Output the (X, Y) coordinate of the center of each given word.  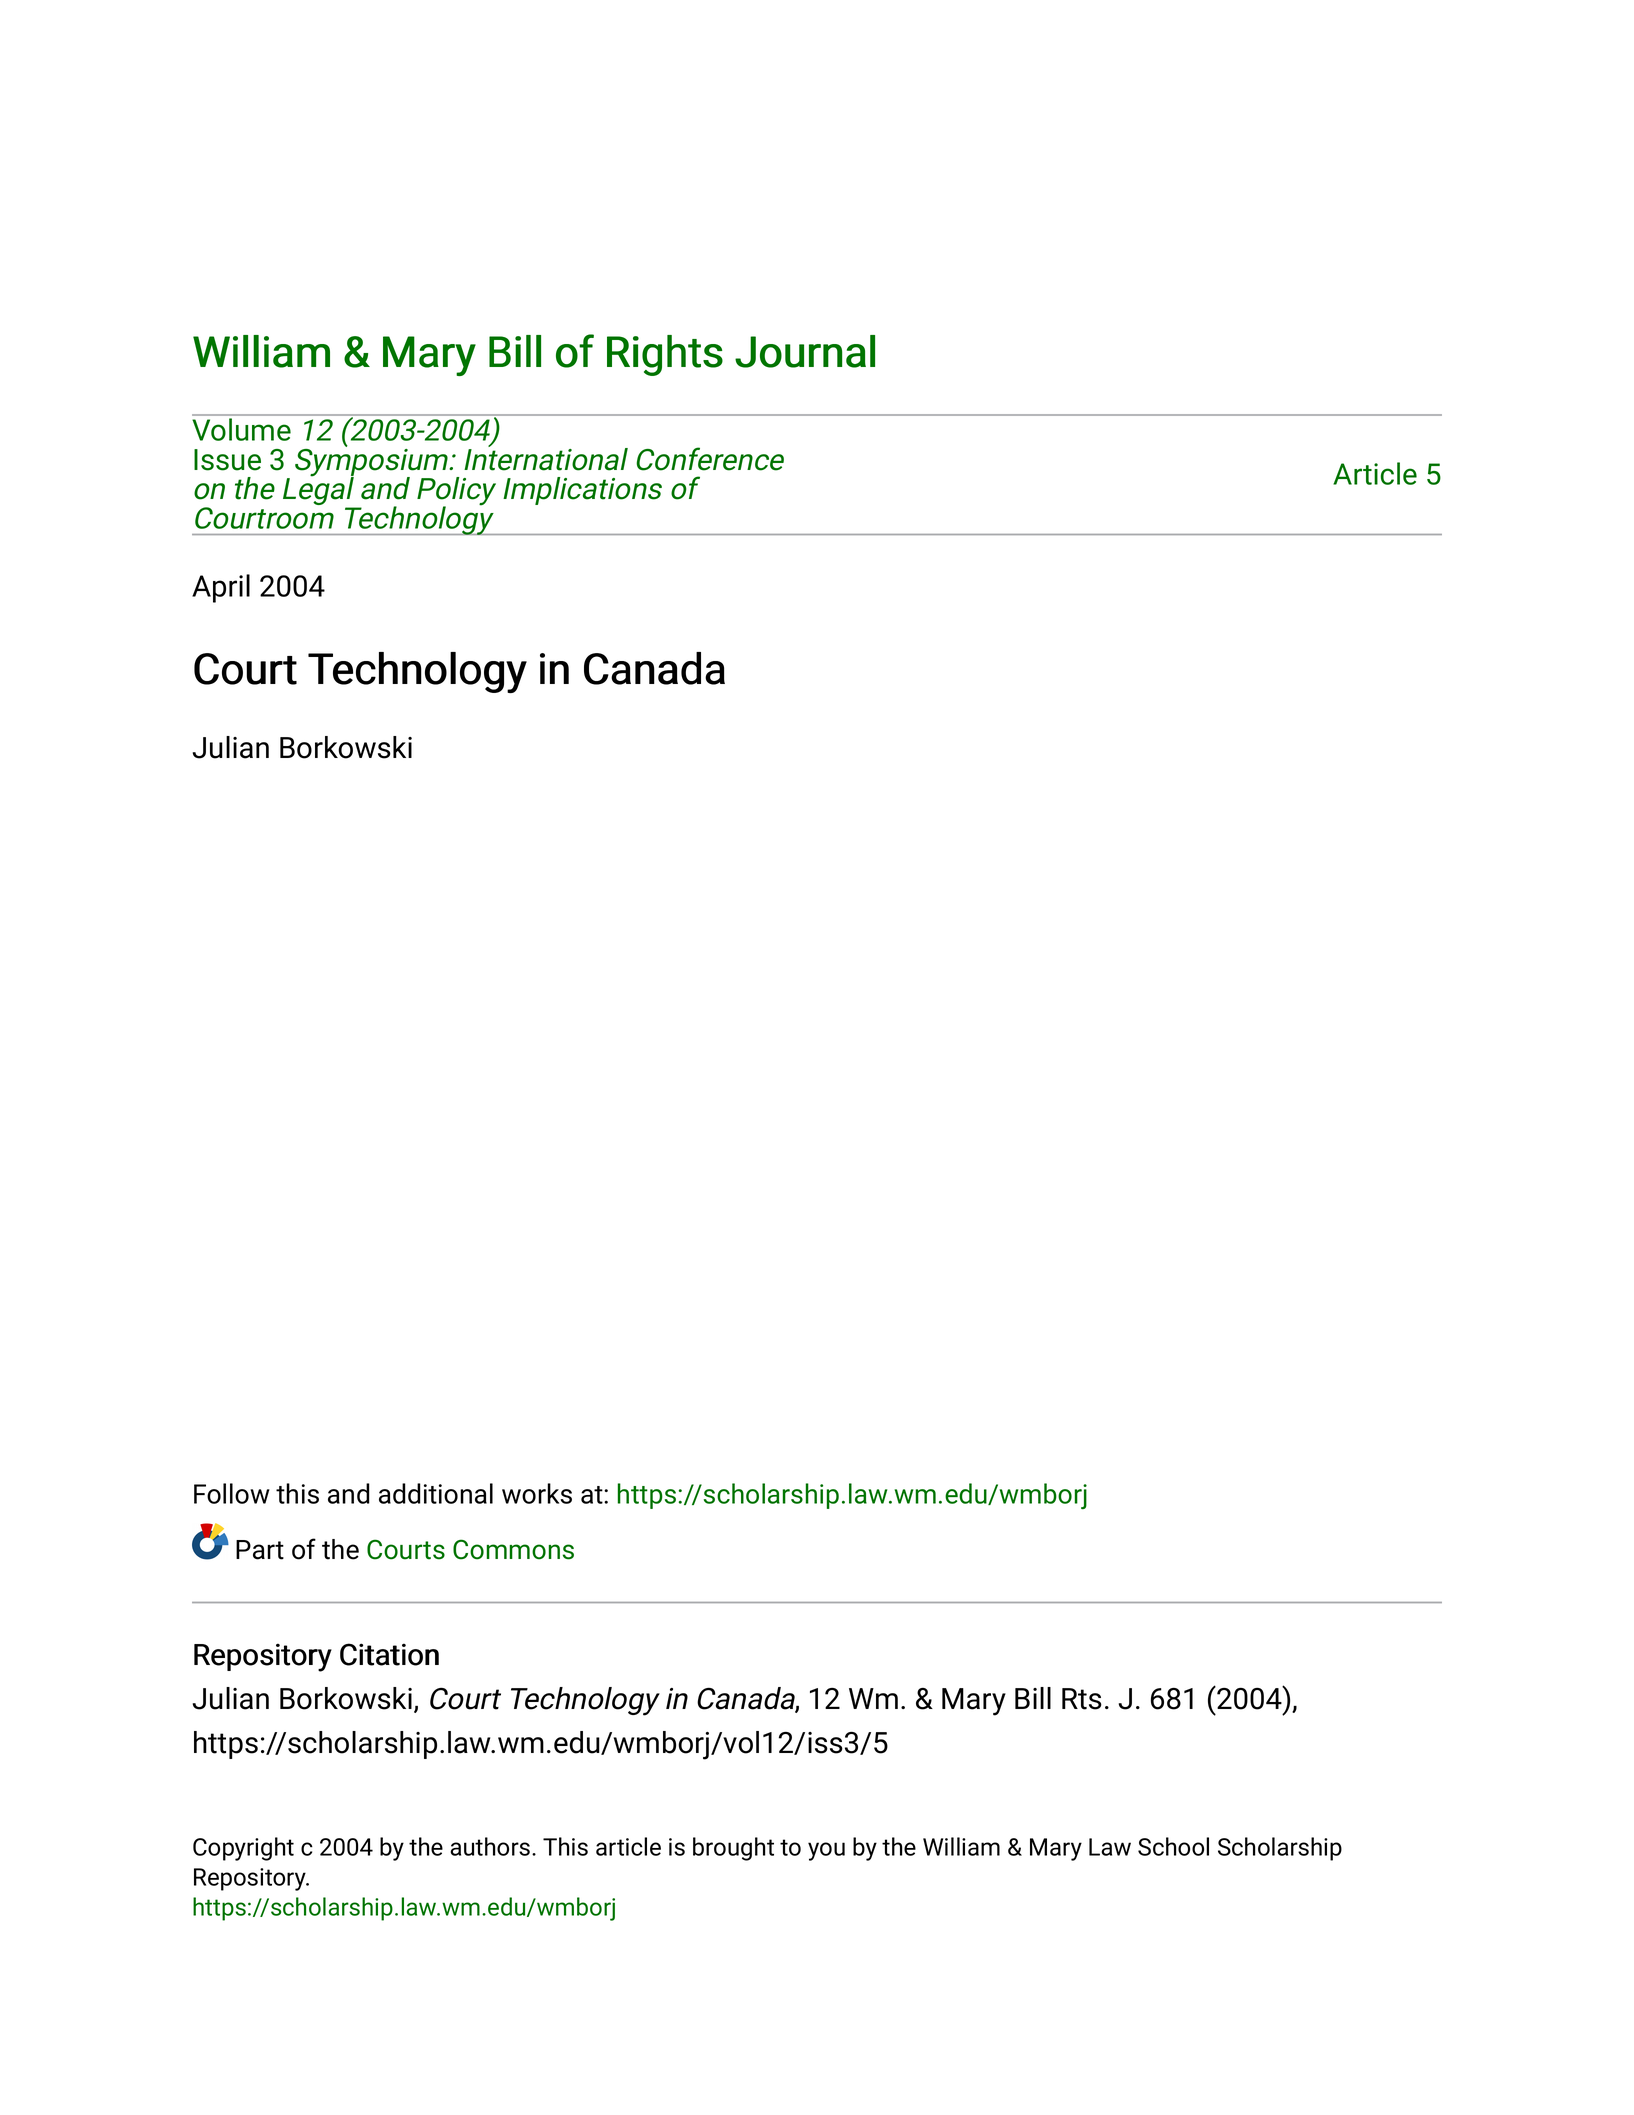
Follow (232, 1493)
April (221, 588)
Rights (665, 355)
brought (733, 1849)
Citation (389, 1654)
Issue (227, 460)
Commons (513, 1549)
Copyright (243, 1849)
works (537, 1493)
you (826, 1851)
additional (436, 1493)
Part (260, 1550)
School (1173, 1846)
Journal (805, 351)
